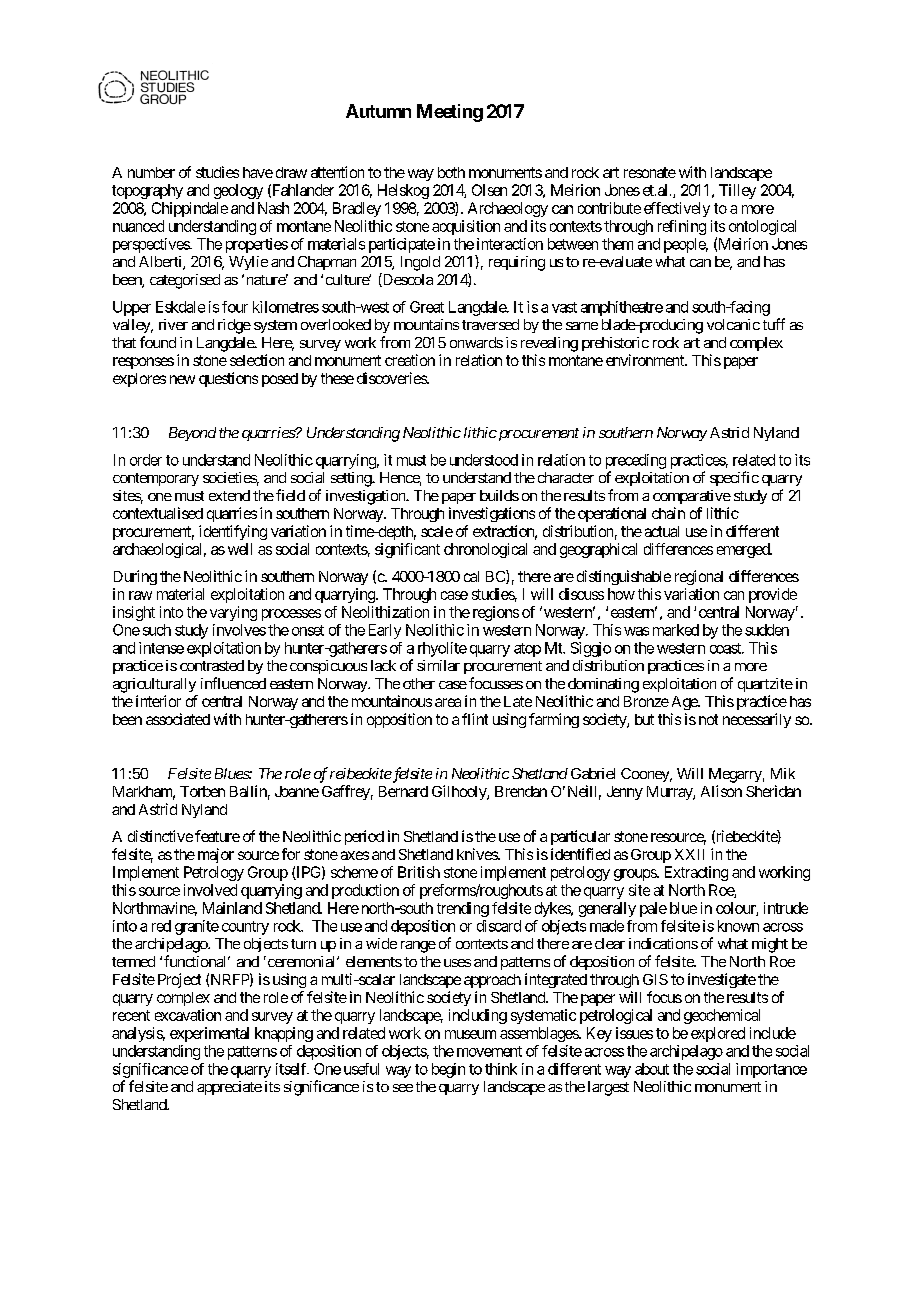 This screenshot has width=924, height=1308. Describe the element at coordinates (419, 872) in the screenshot. I see `British` at that location.
